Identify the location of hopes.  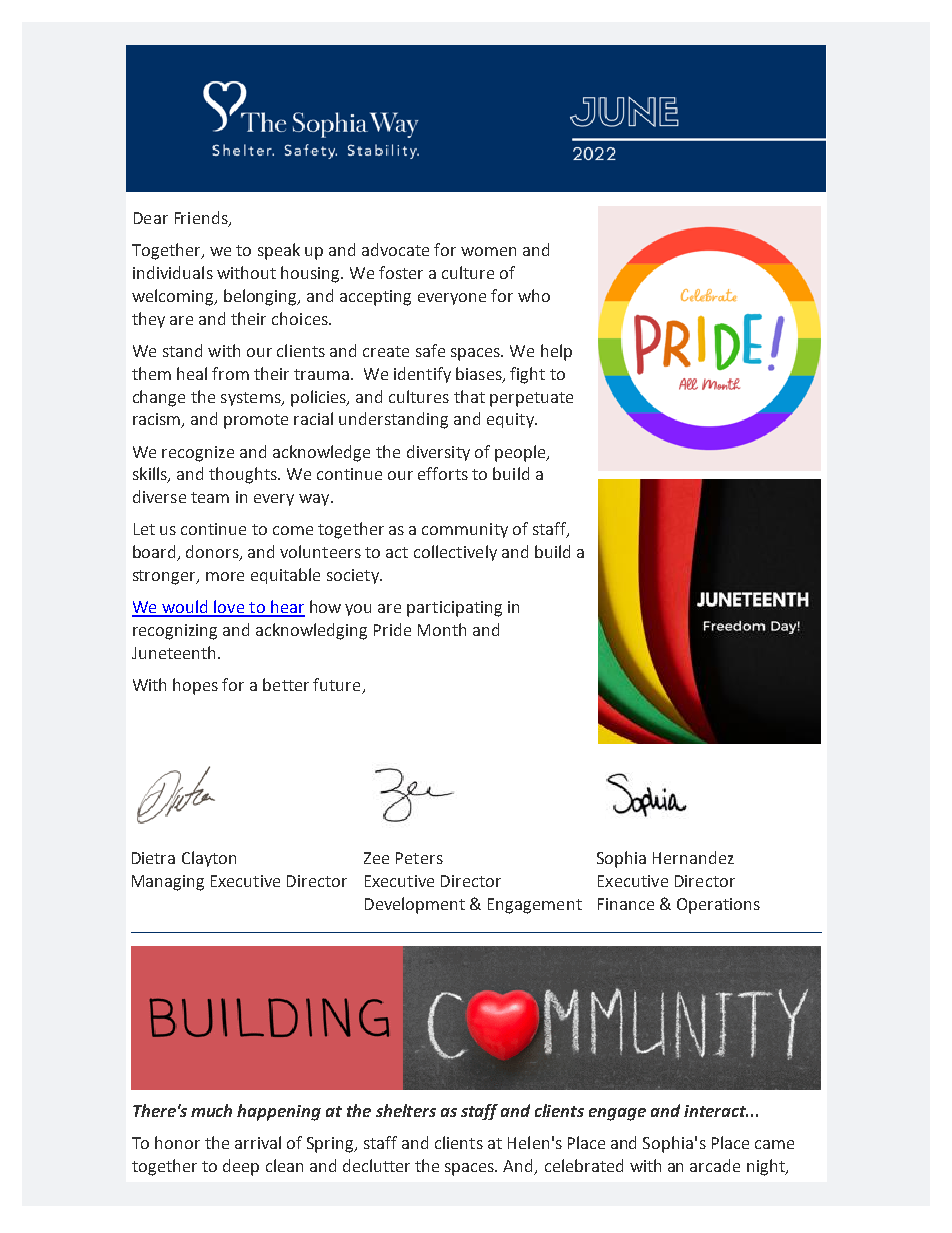
(195, 686).
